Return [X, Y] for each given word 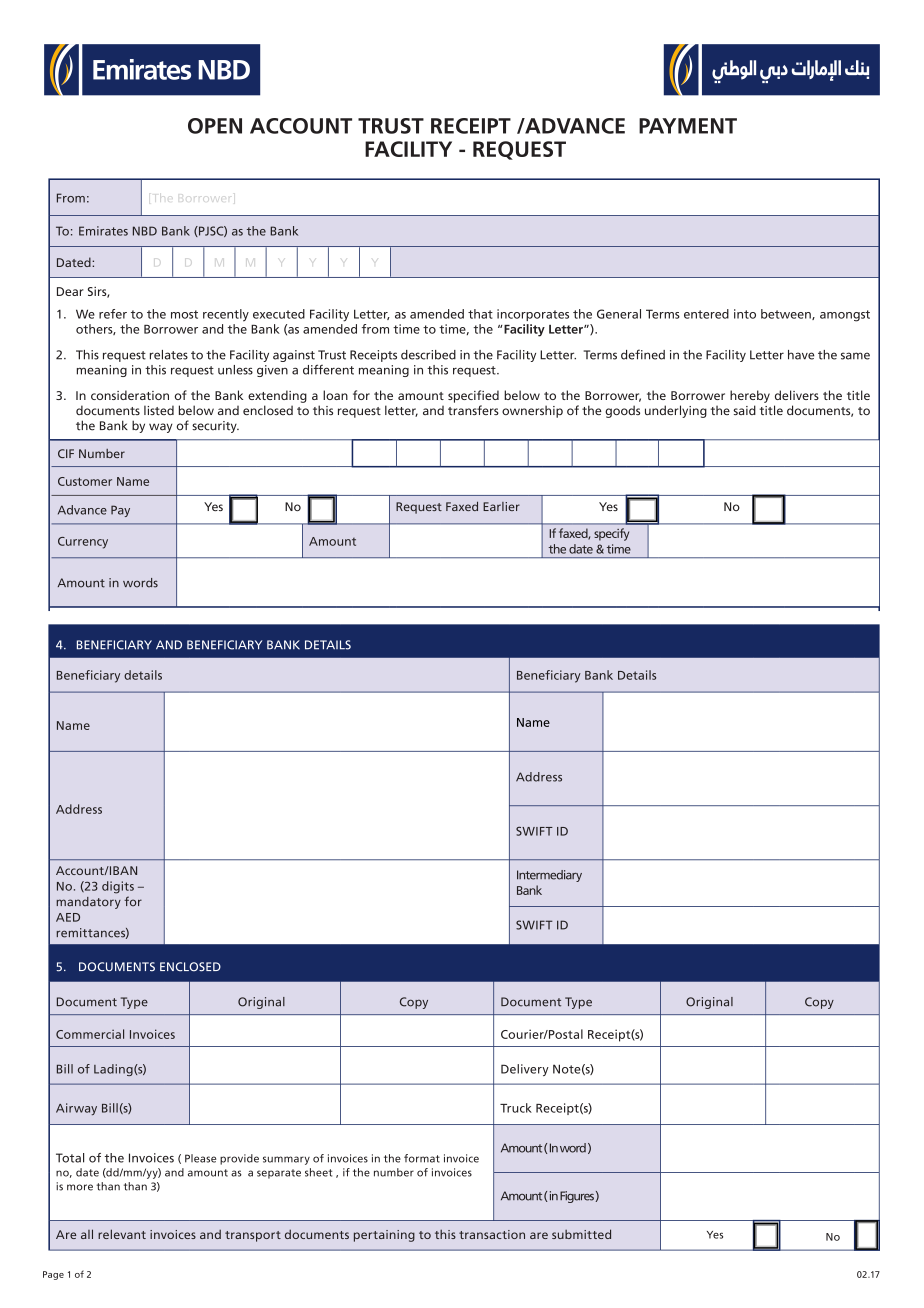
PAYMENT [688, 126]
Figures [577, 1197]
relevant [122, 1234]
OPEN [215, 126]
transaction [492, 1234]
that [480, 314]
